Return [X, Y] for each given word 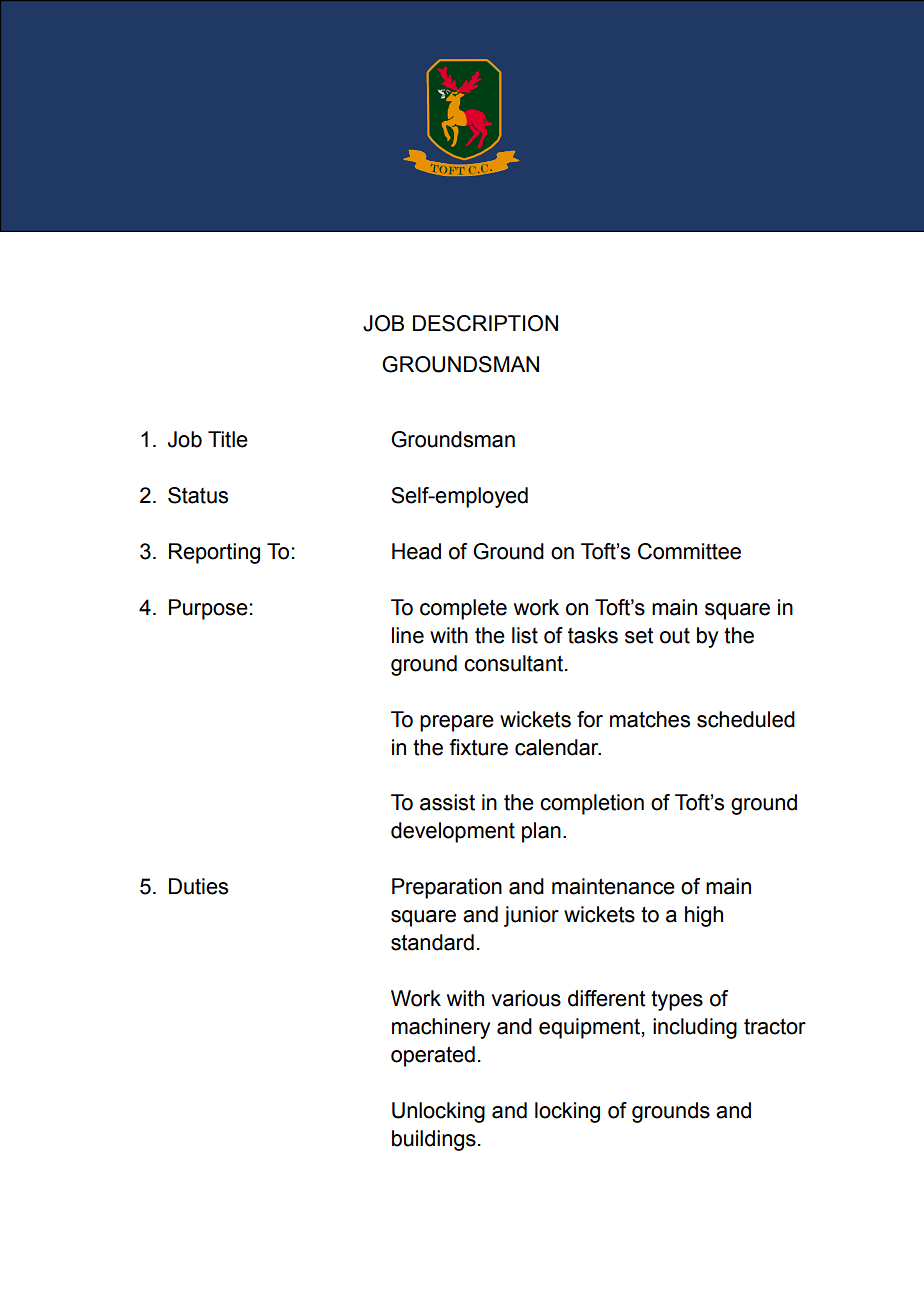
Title [228, 439]
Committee [689, 551]
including [695, 1028]
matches [650, 719]
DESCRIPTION [485, 323]
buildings [434, 1140]
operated [433, 1056]
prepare [457, 723]
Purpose [208, 609]
